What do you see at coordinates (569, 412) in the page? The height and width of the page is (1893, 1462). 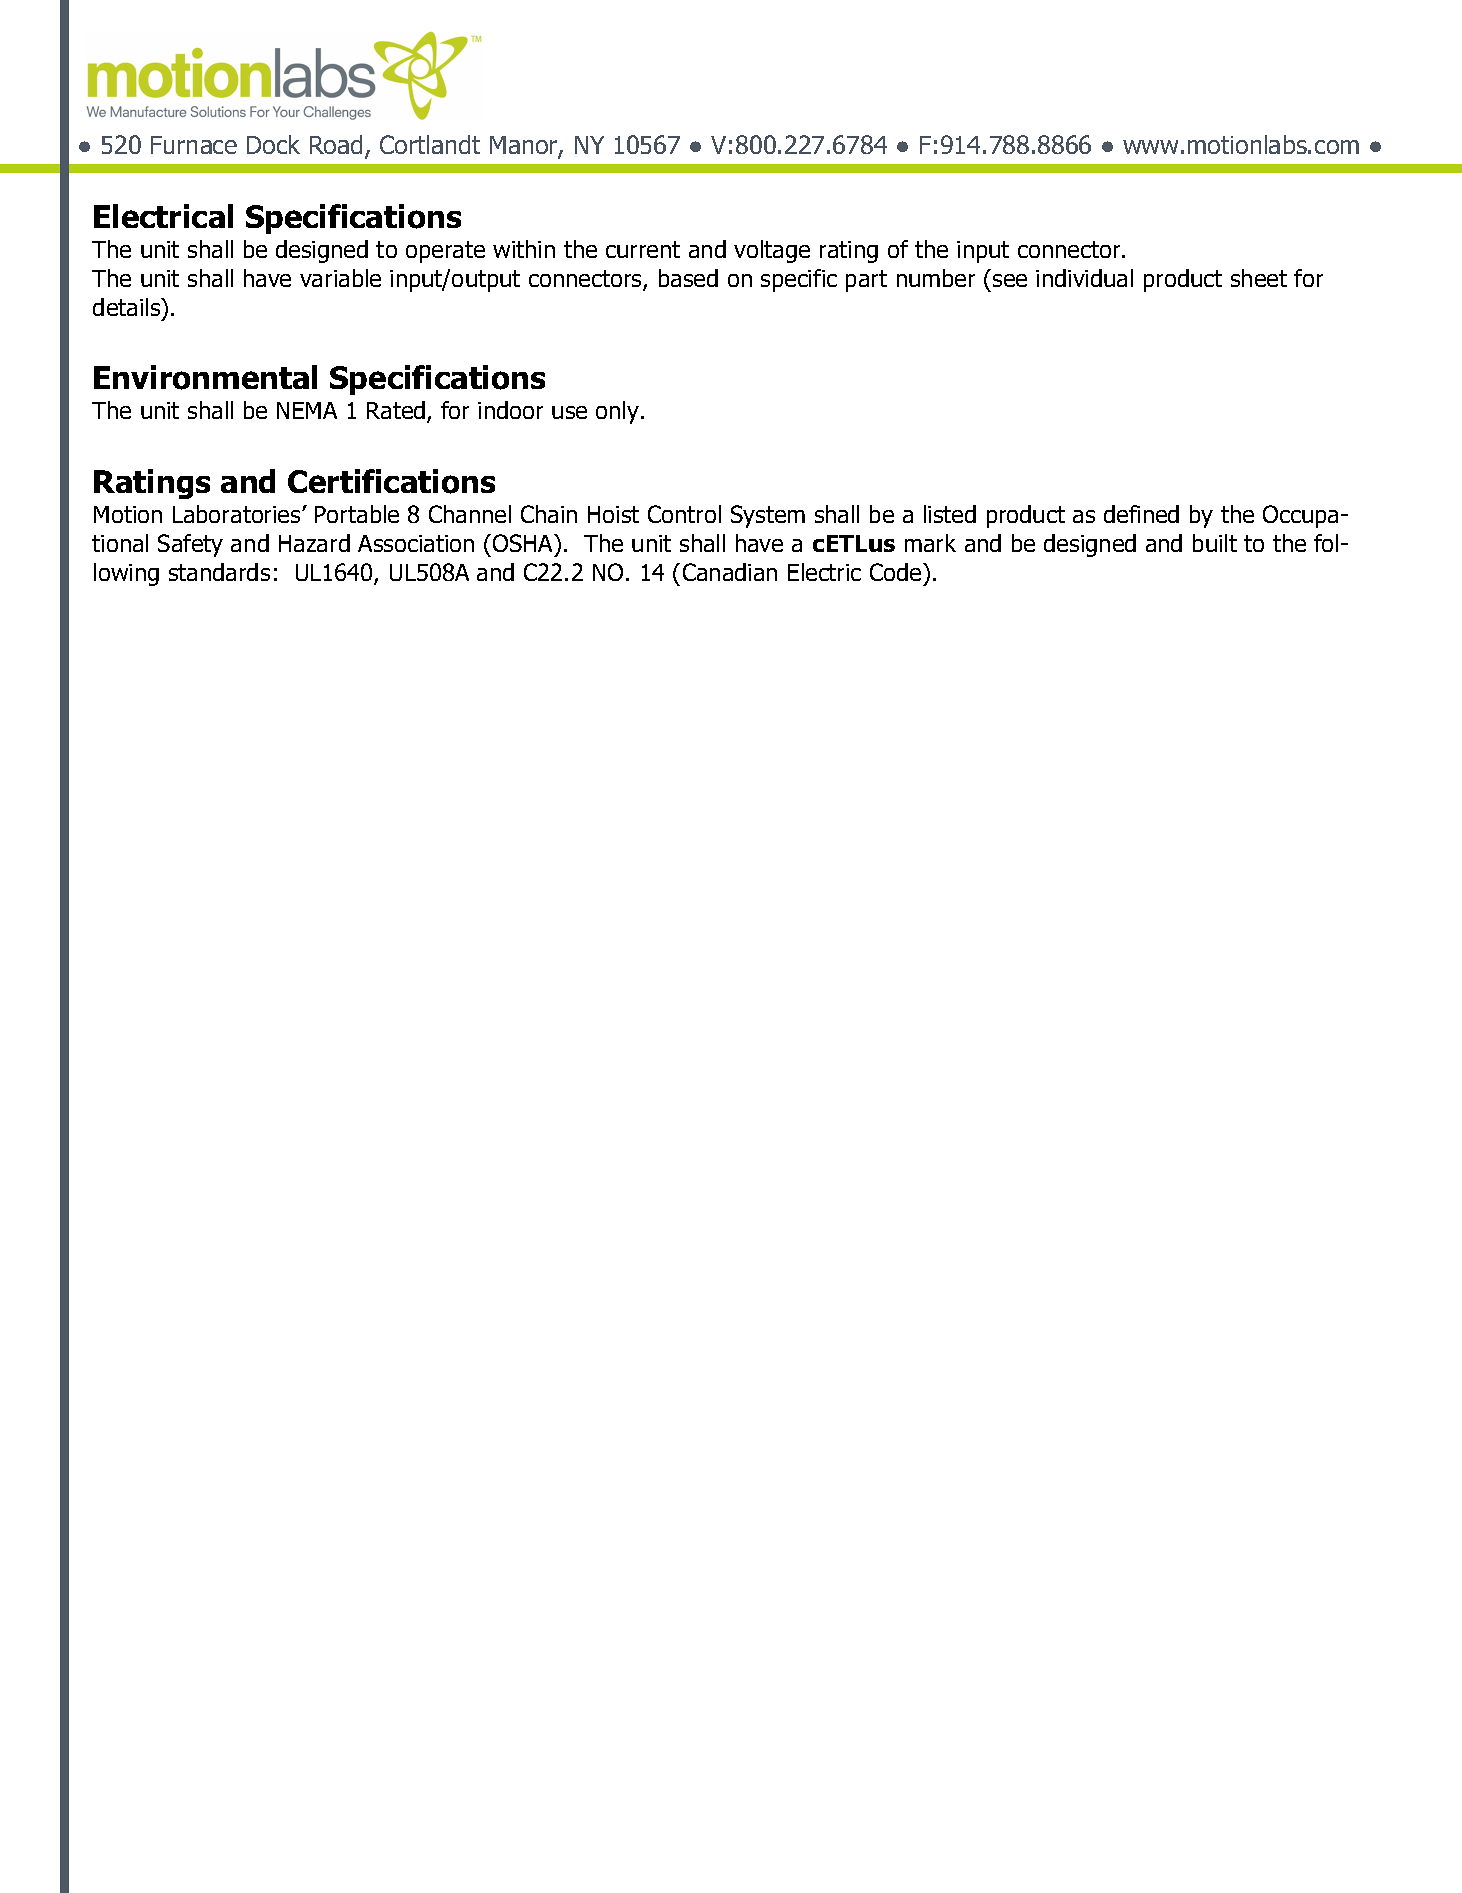 I see `use` at bounding box center [569, 412].
